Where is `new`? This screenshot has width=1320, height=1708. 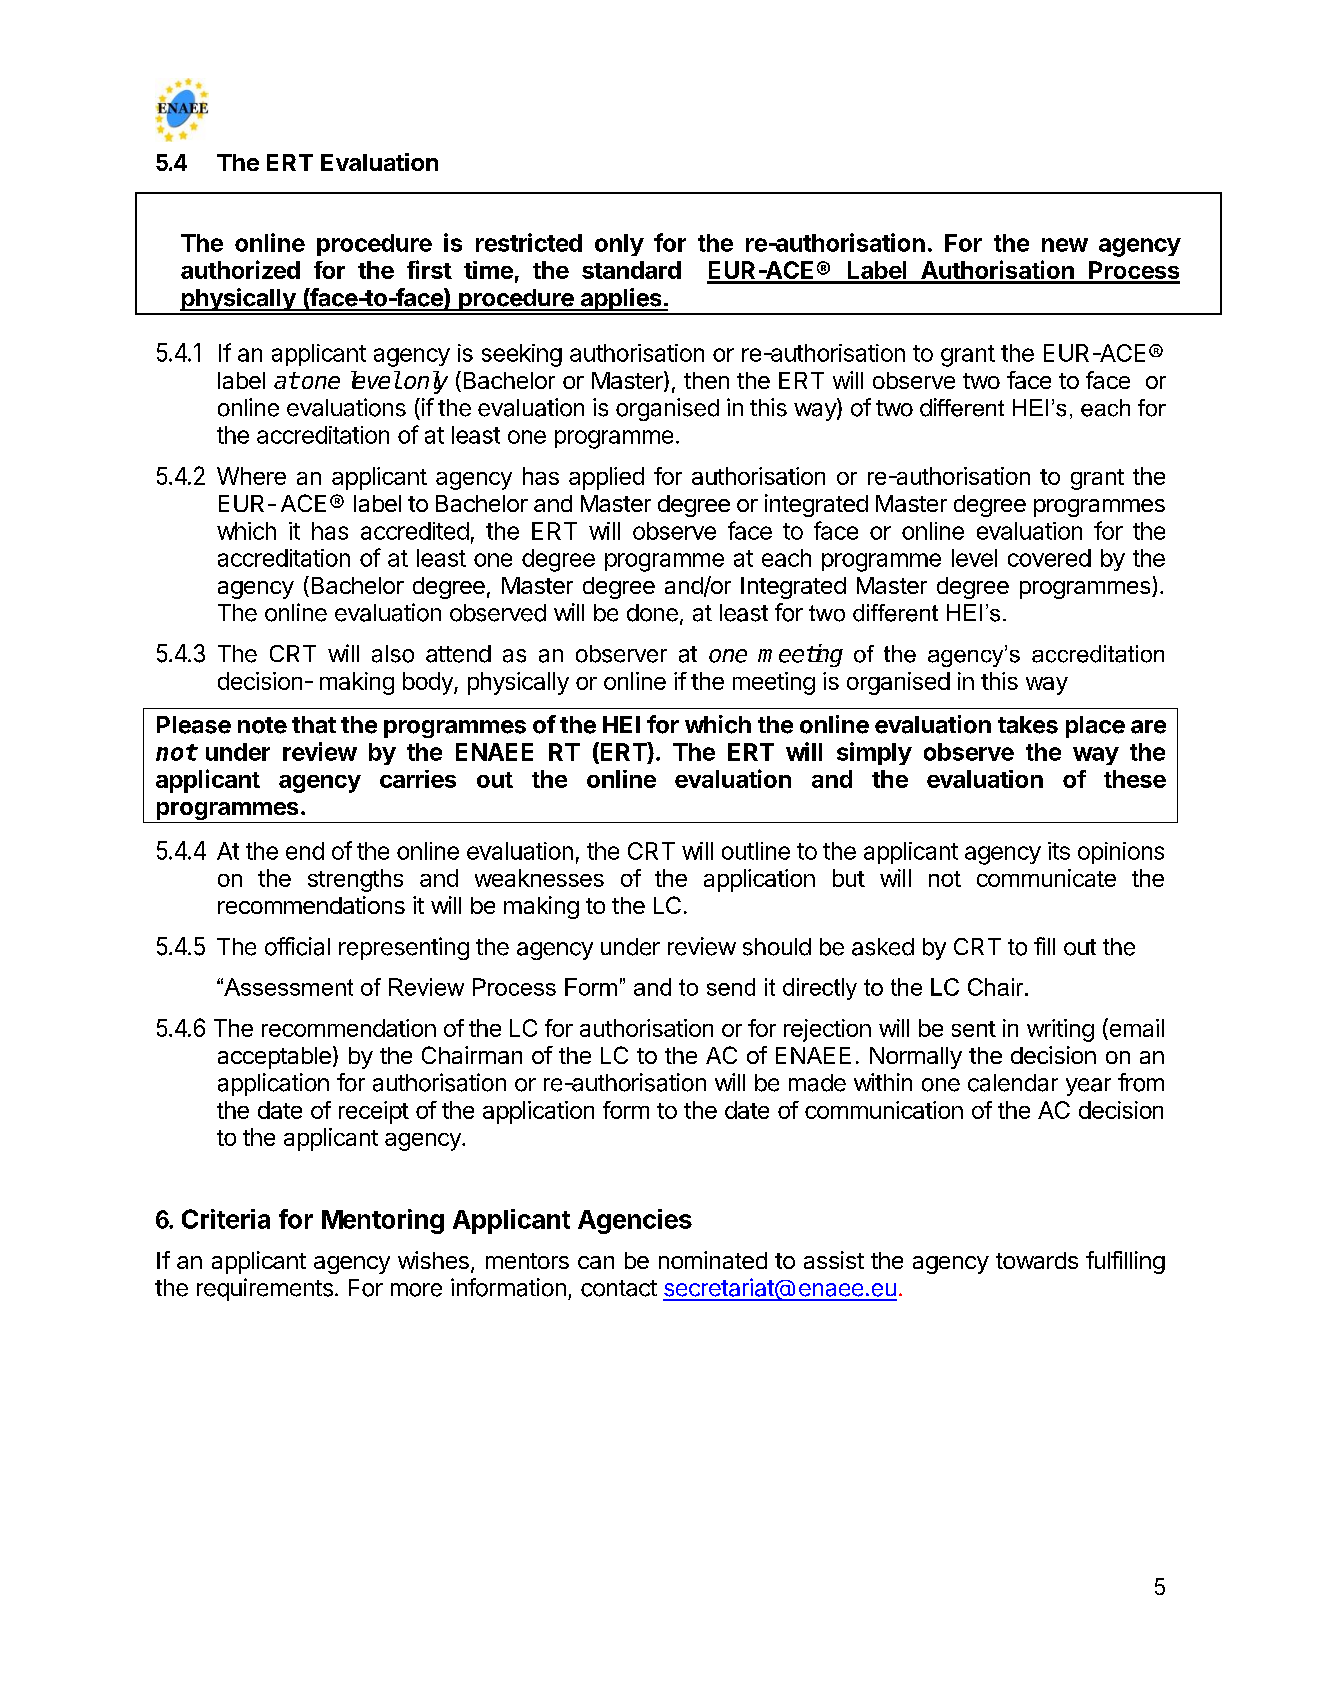
new is located at coordinates (1065, 245).
